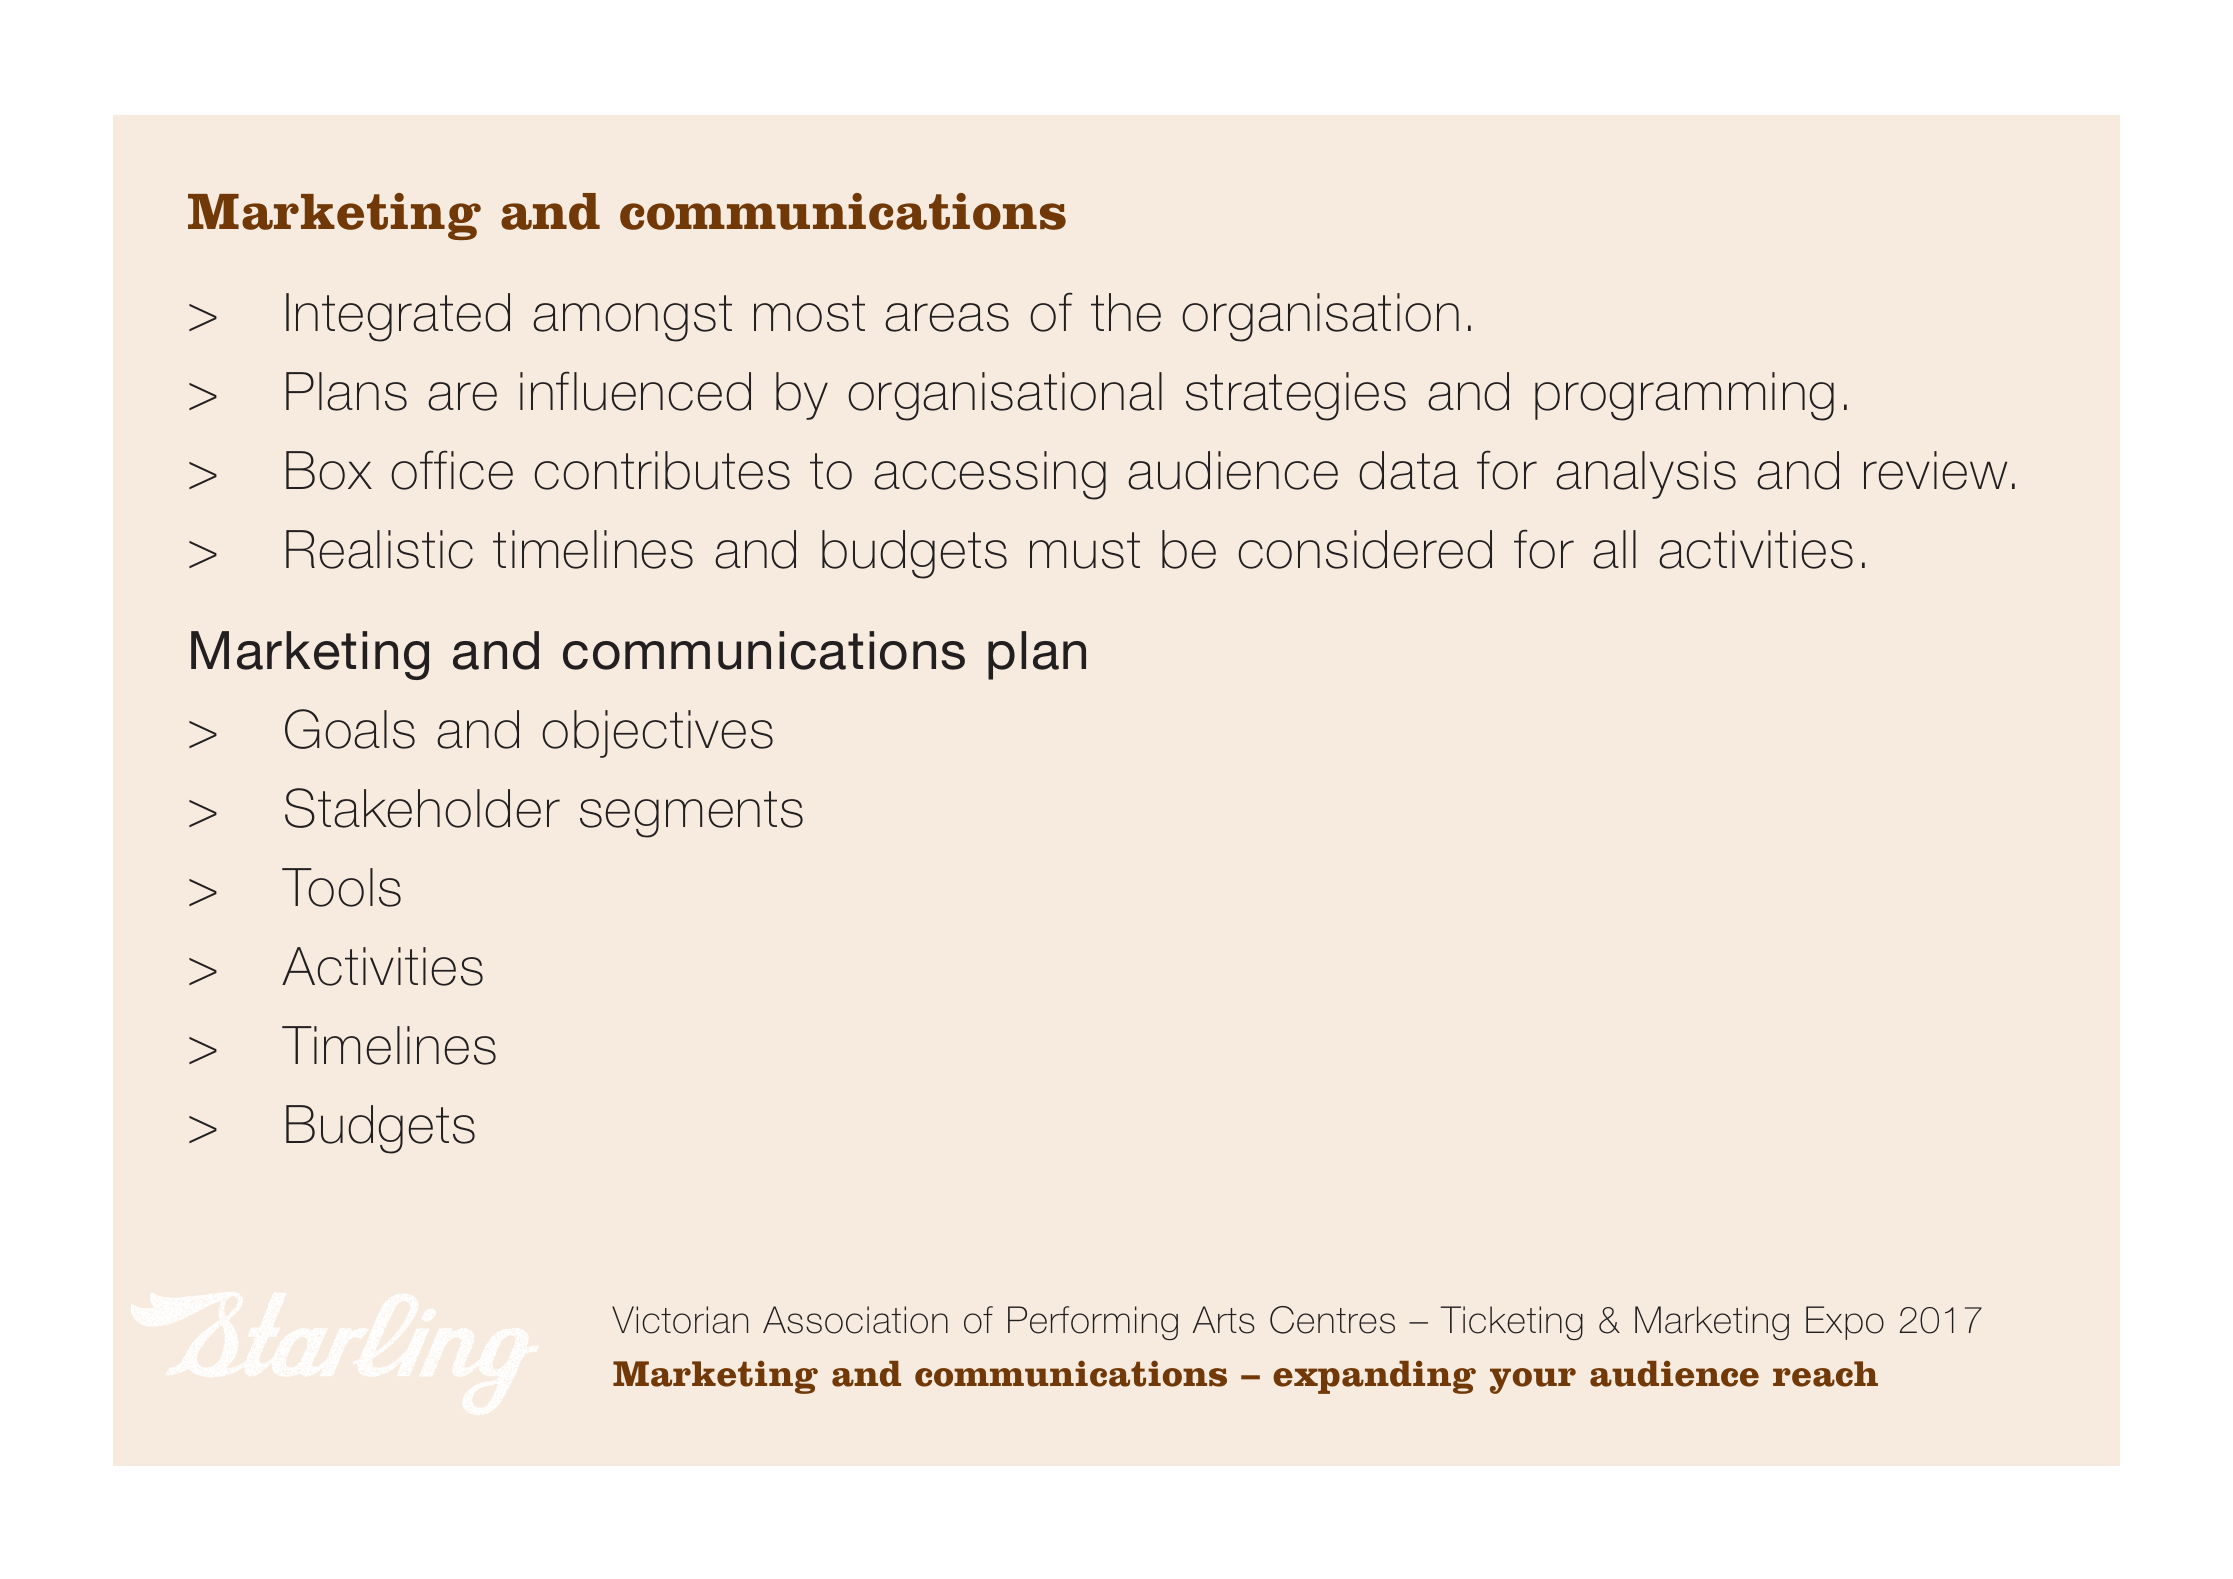 The width and height of the screenshot is (2233, 1579). What do you see at coordinates (1126, 312) in the screenshot?
I see `the` at bounding box center [1126, 312].
